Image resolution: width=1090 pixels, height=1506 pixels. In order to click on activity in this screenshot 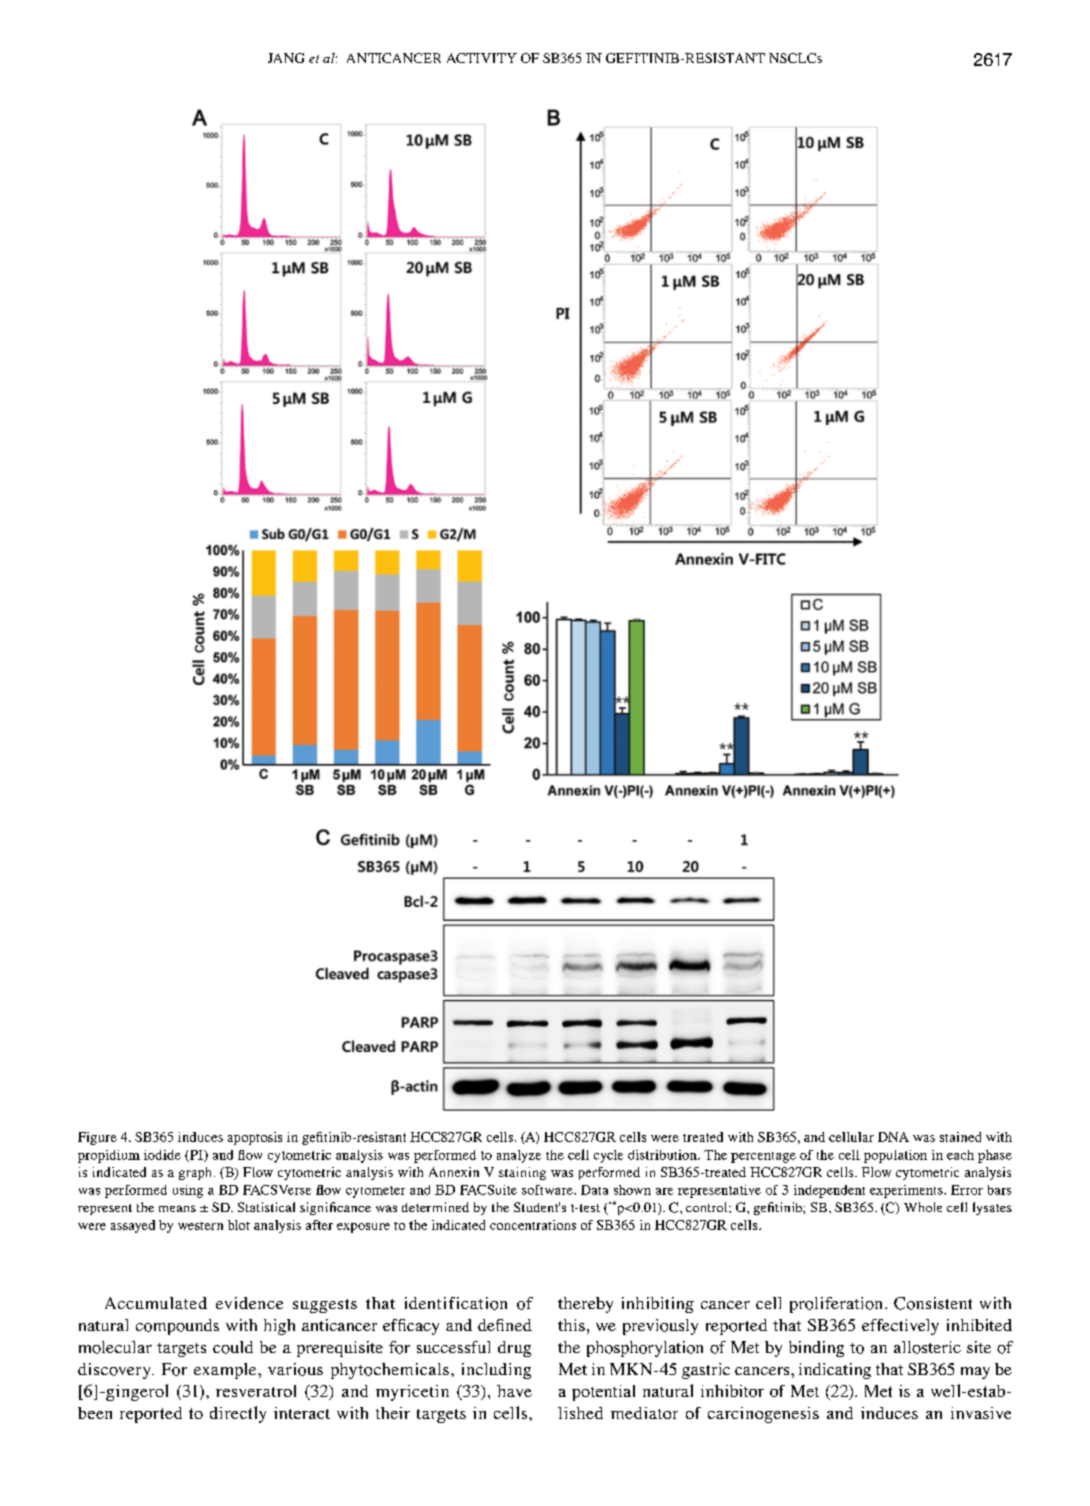, I will do `click(482, 58)`.
